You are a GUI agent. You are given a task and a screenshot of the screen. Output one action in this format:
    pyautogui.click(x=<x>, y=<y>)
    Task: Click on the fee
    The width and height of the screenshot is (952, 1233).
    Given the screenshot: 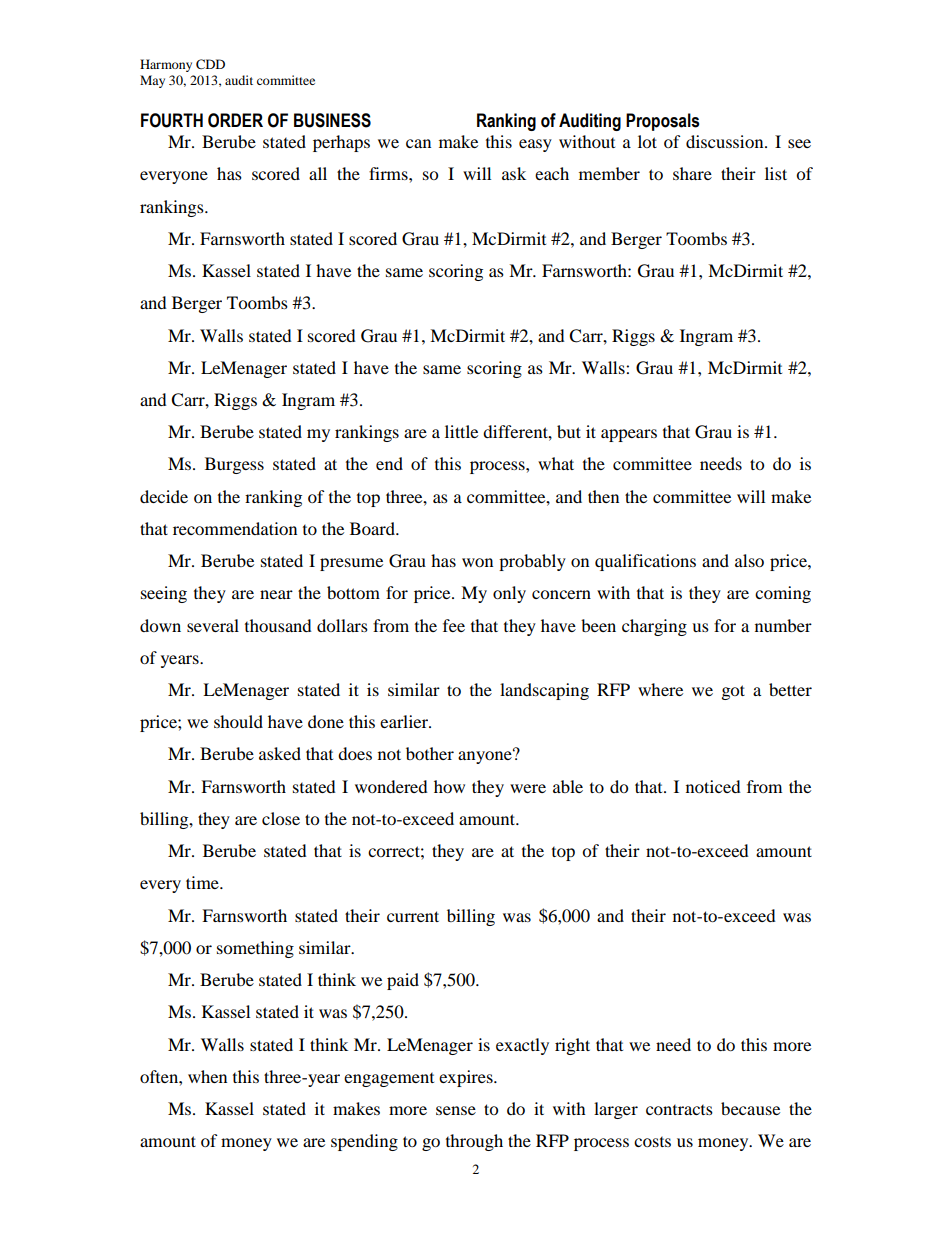 What is the action you would take?
    pyautogui.click(x=454, y=625)
